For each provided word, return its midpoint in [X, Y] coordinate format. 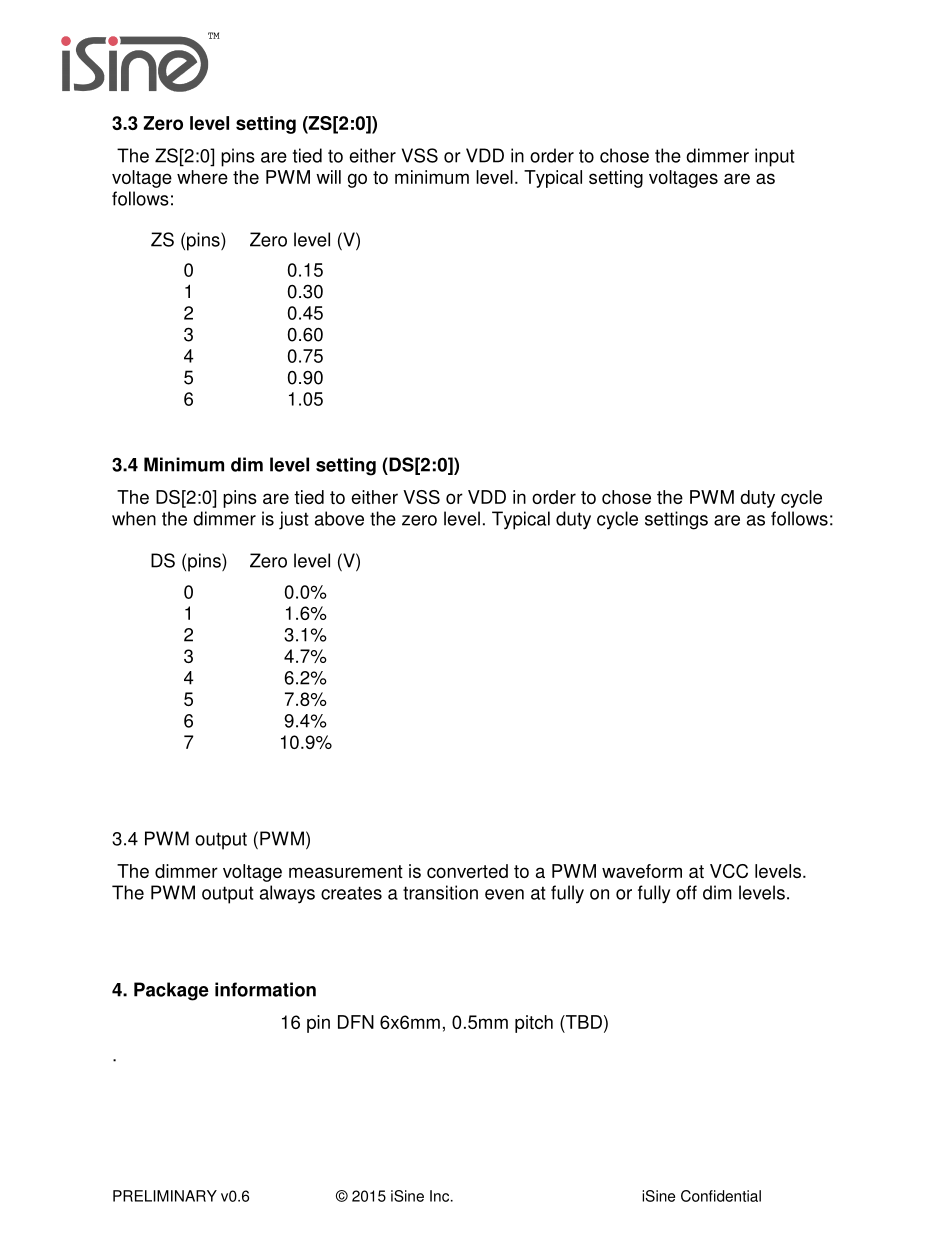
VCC [729, 871]
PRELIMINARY [165, 1196]
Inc [441, 1196]
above [339, 518]
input [774, 157]
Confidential [721, 1196]
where [202, 177]
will [328, 177]
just [293, 520]
